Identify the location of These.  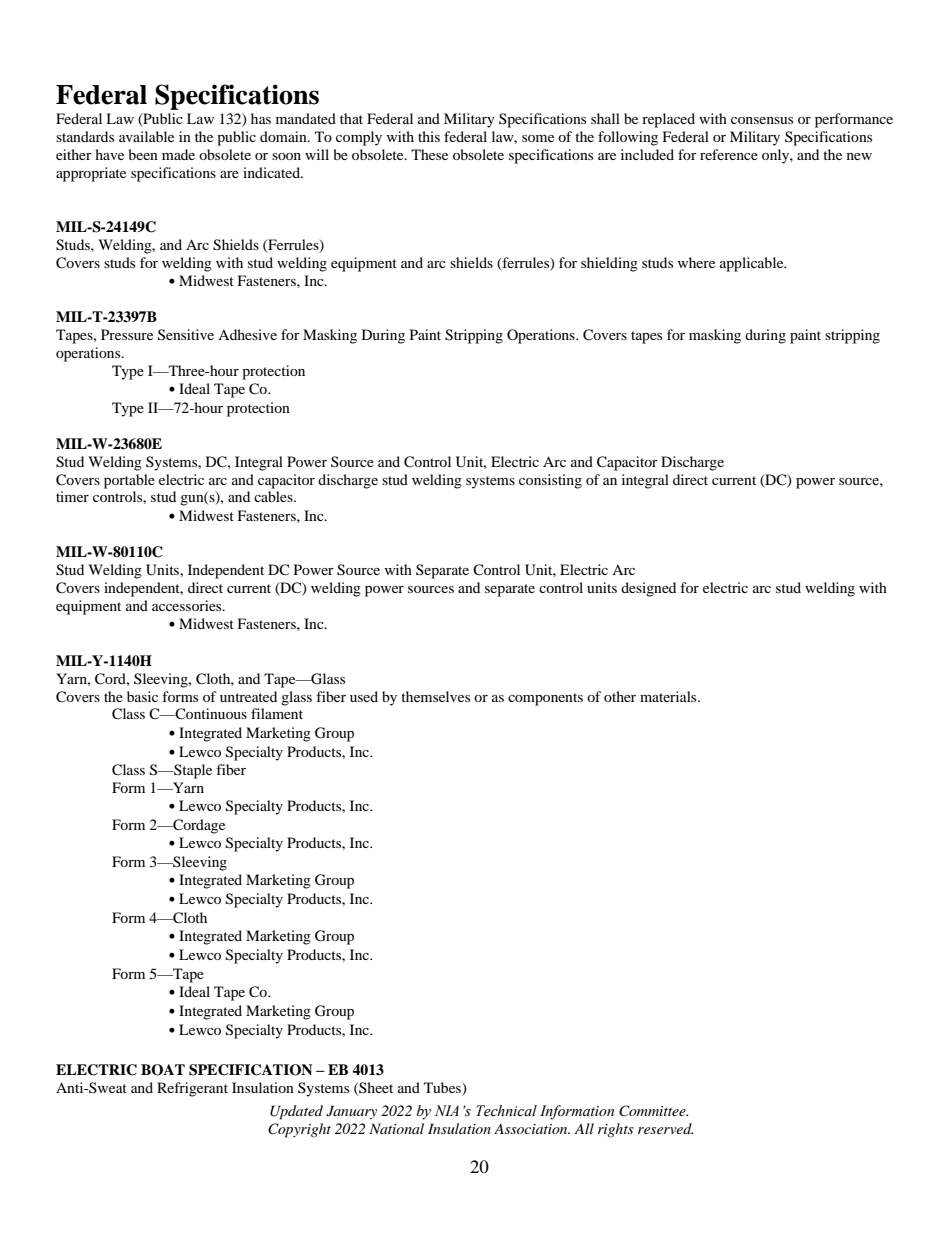
(429, 154).
